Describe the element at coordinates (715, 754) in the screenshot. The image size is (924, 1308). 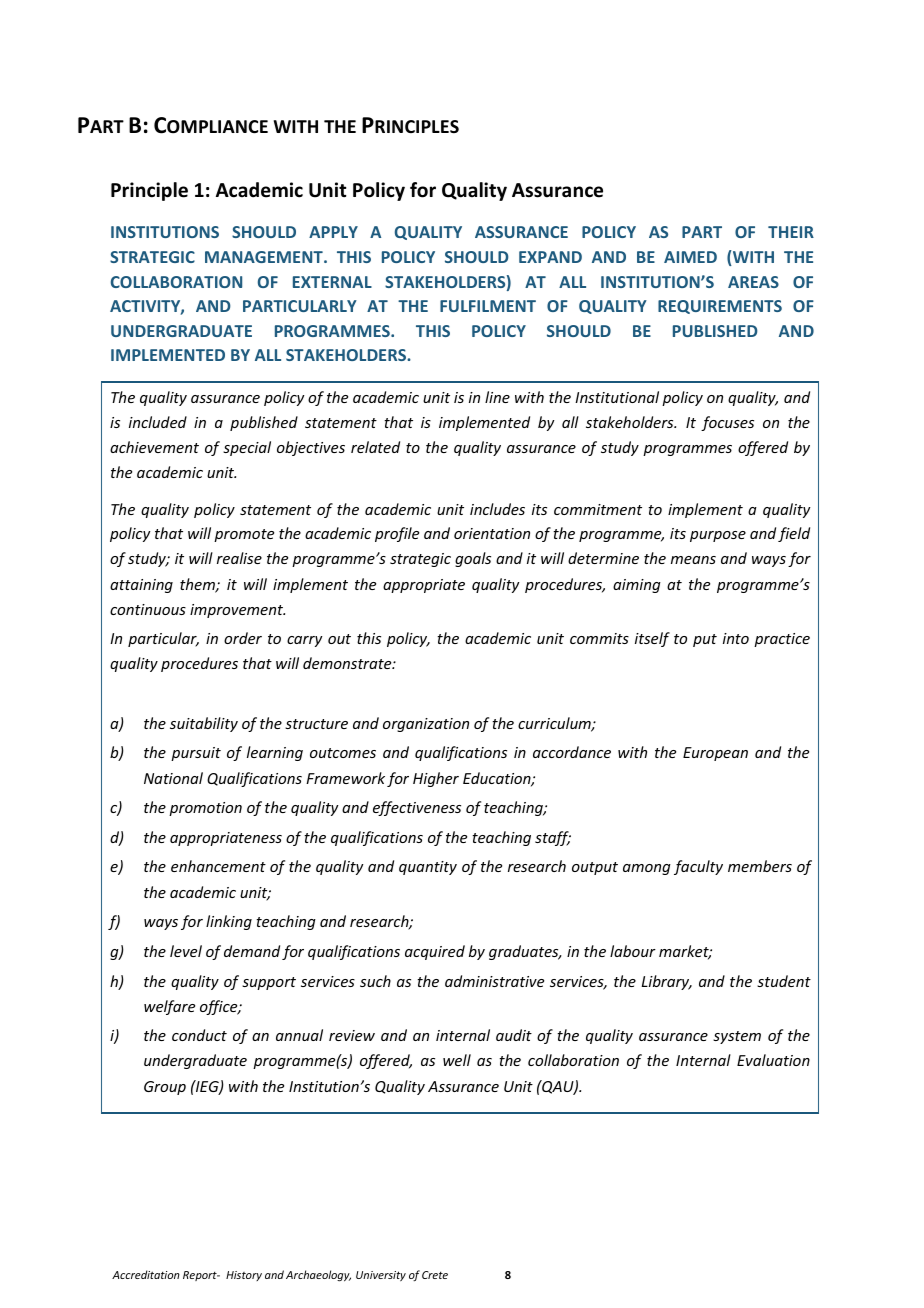
I see `European` at that location.
